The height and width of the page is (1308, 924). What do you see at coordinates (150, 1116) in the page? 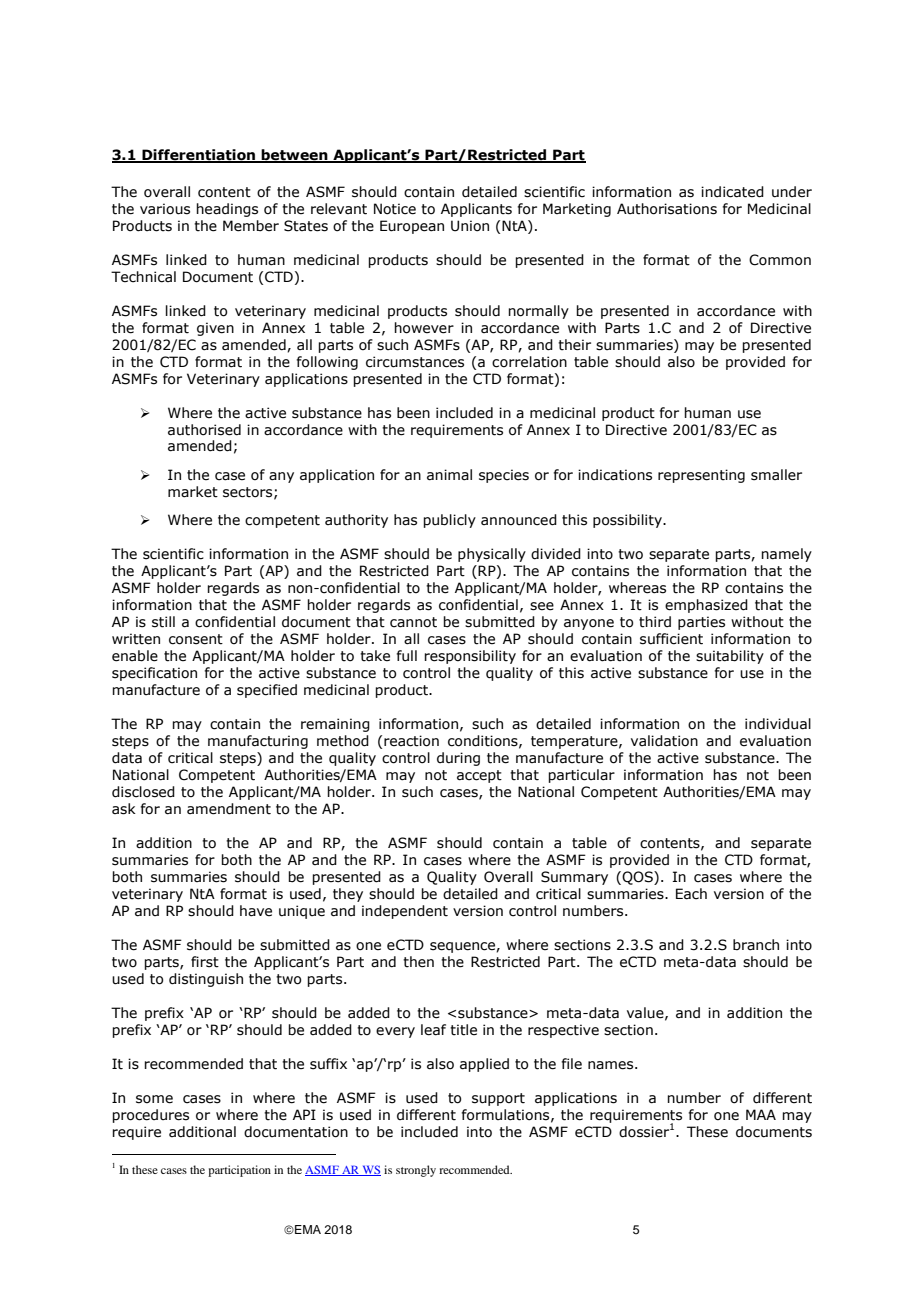
I see `procedures` at bounding box center [150, 1116].
